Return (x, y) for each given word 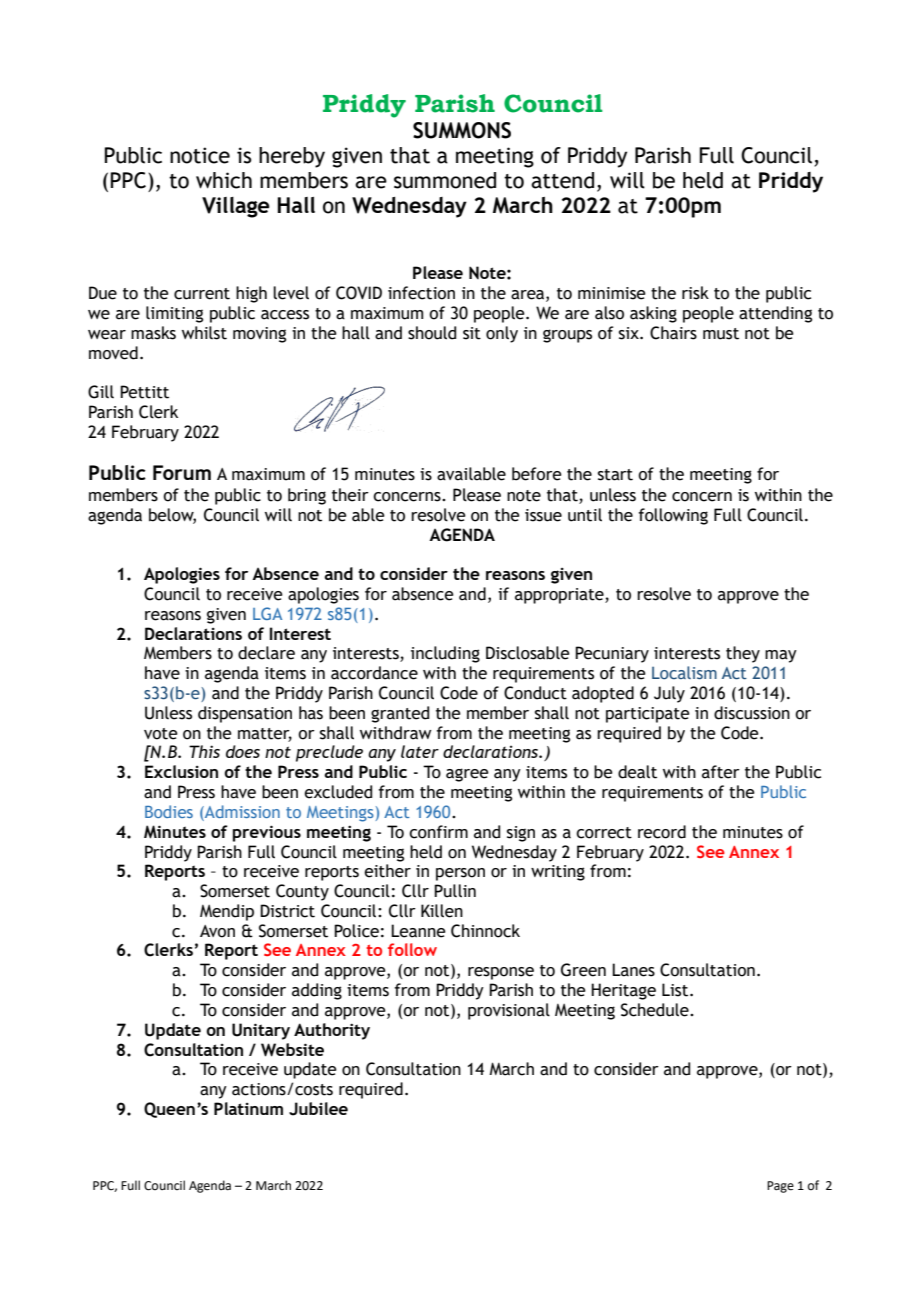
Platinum (248, 1108)
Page (780, 1187)
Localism (684, 672)
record (662, 832)
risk (695, 293)
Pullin (455, 891)
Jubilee (318, 1109)
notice (200, 155)
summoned (445, 180)
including (445, 654)
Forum (182, 472)
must (721, 334)
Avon (217, 931)
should (432, 333)
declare (266, 653)
